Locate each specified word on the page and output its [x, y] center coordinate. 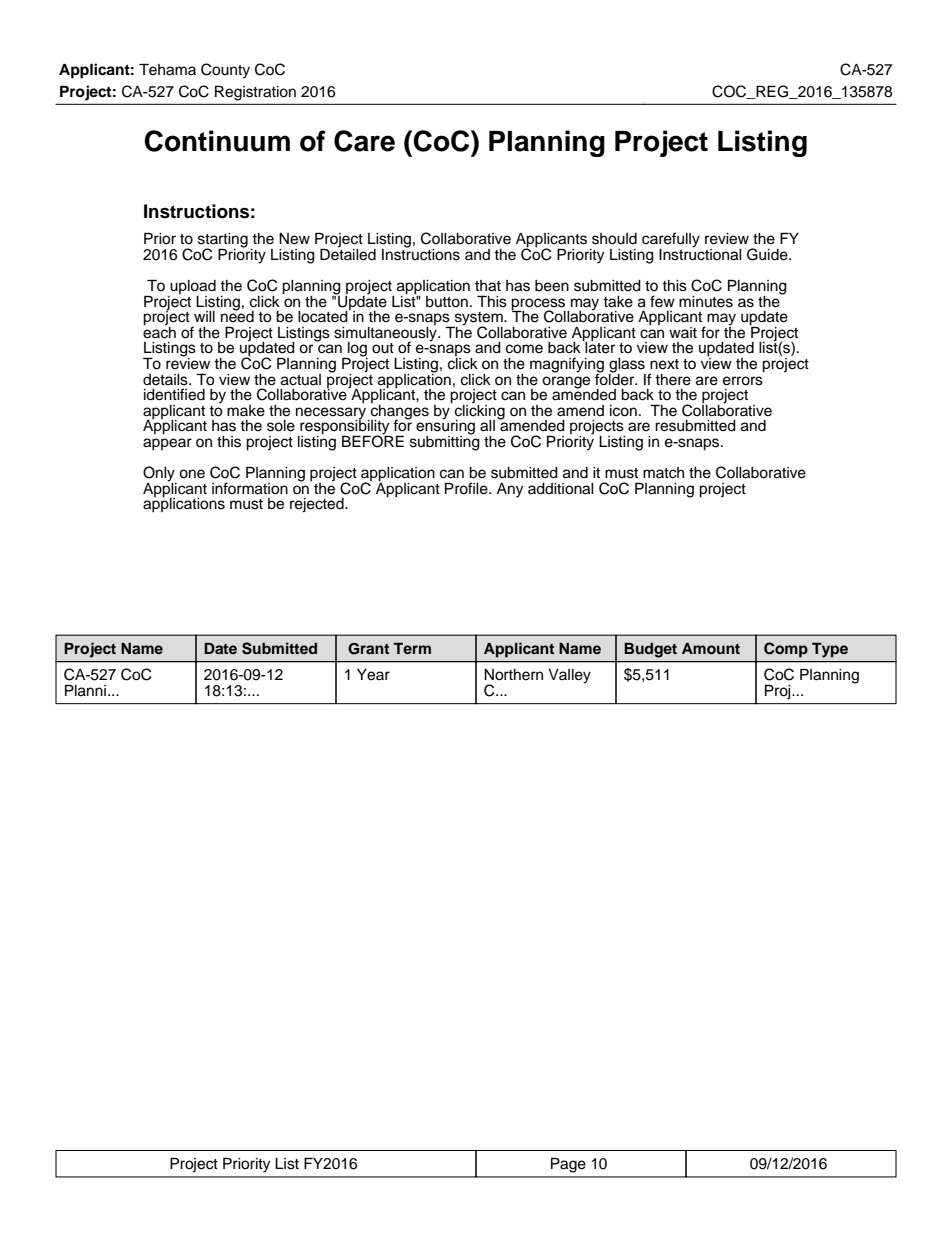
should [614, 239]
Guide [768, 254]
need [237, 316]
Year [373, 675]
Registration [255, 93]
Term [412, 648]
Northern [513, 675]
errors [743, 381]
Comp [786, 650]
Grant [368, 649]
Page [568, 1165]
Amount [711, 648]
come [524, 349]
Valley [569, 676]
